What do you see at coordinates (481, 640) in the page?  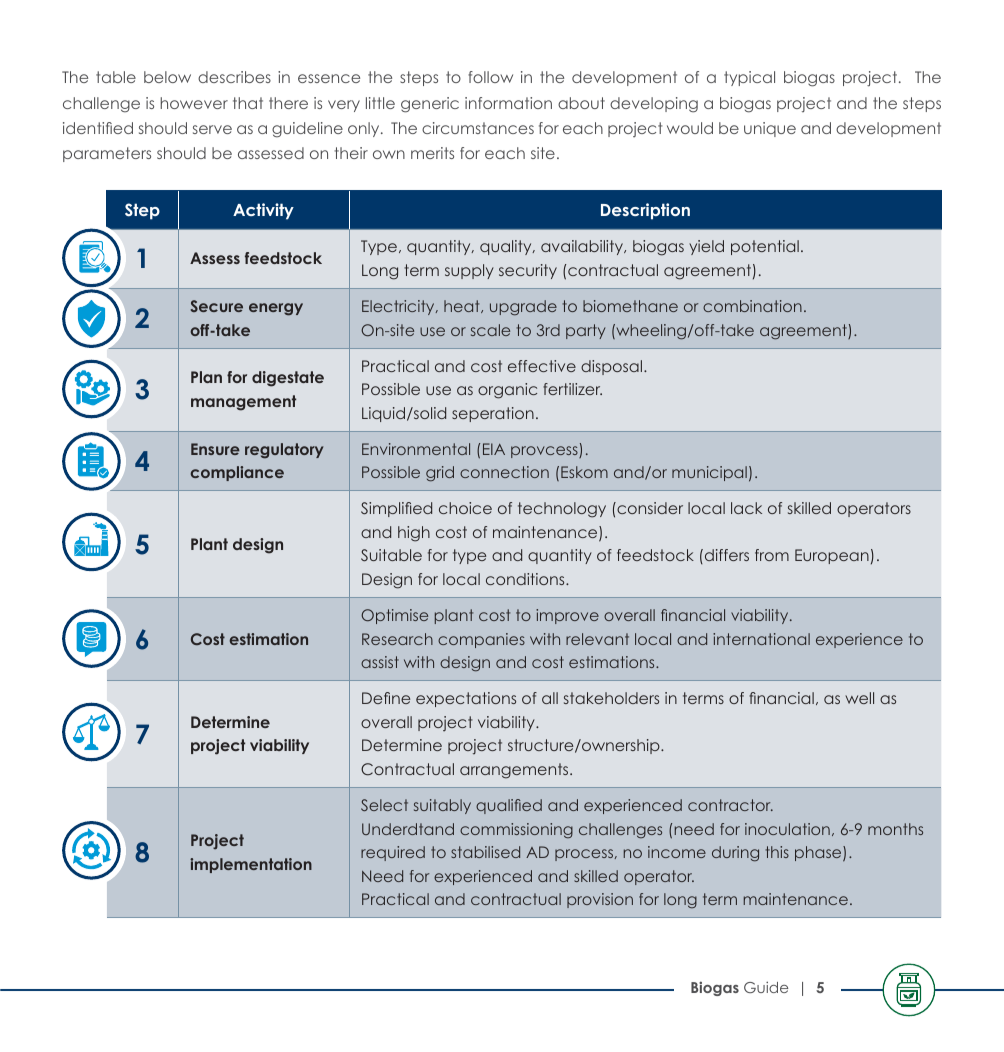 I see `companies` at bounding box center [481, 640].
